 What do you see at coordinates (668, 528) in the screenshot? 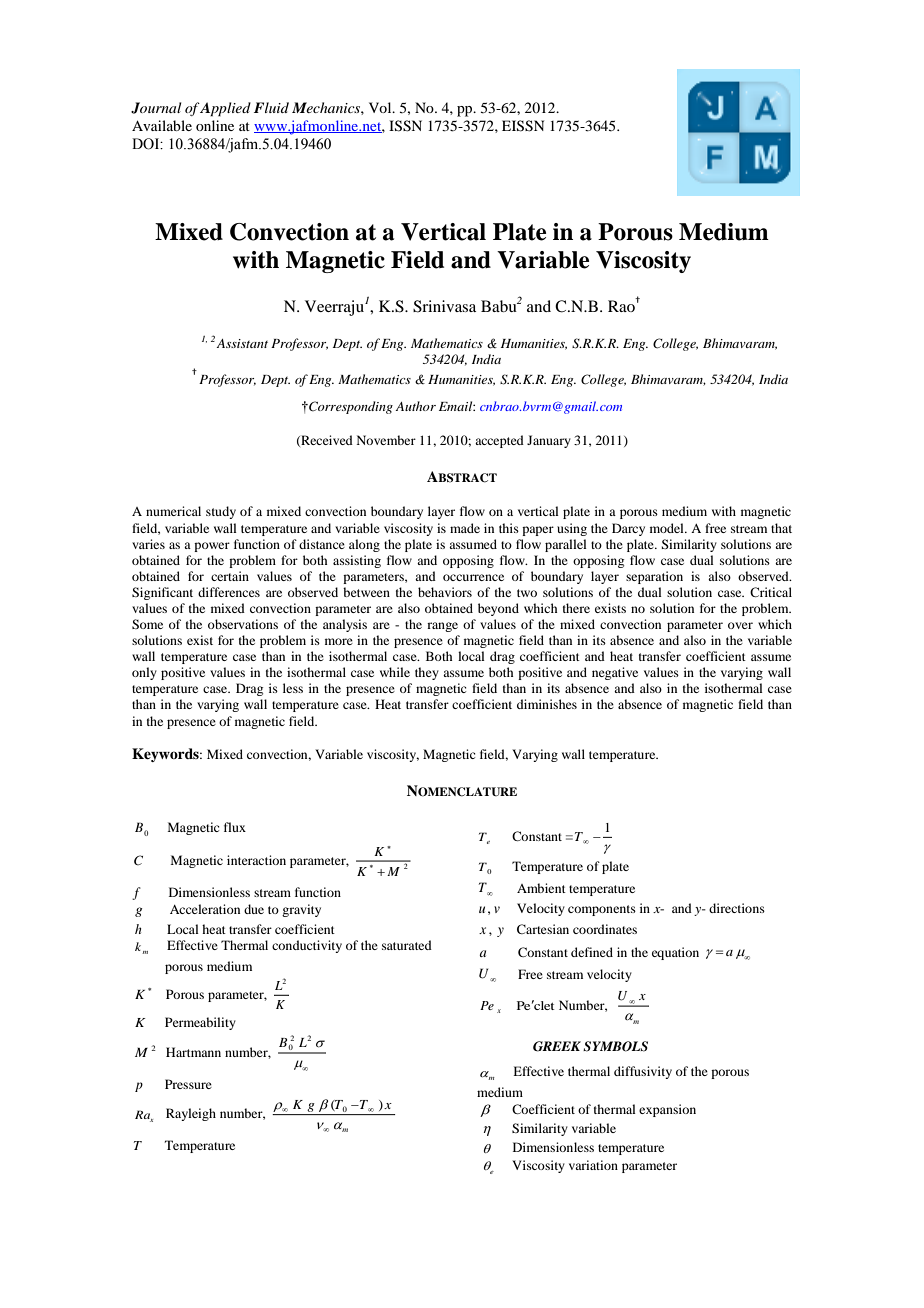
I see `model` at bounding box center [668, 528].
